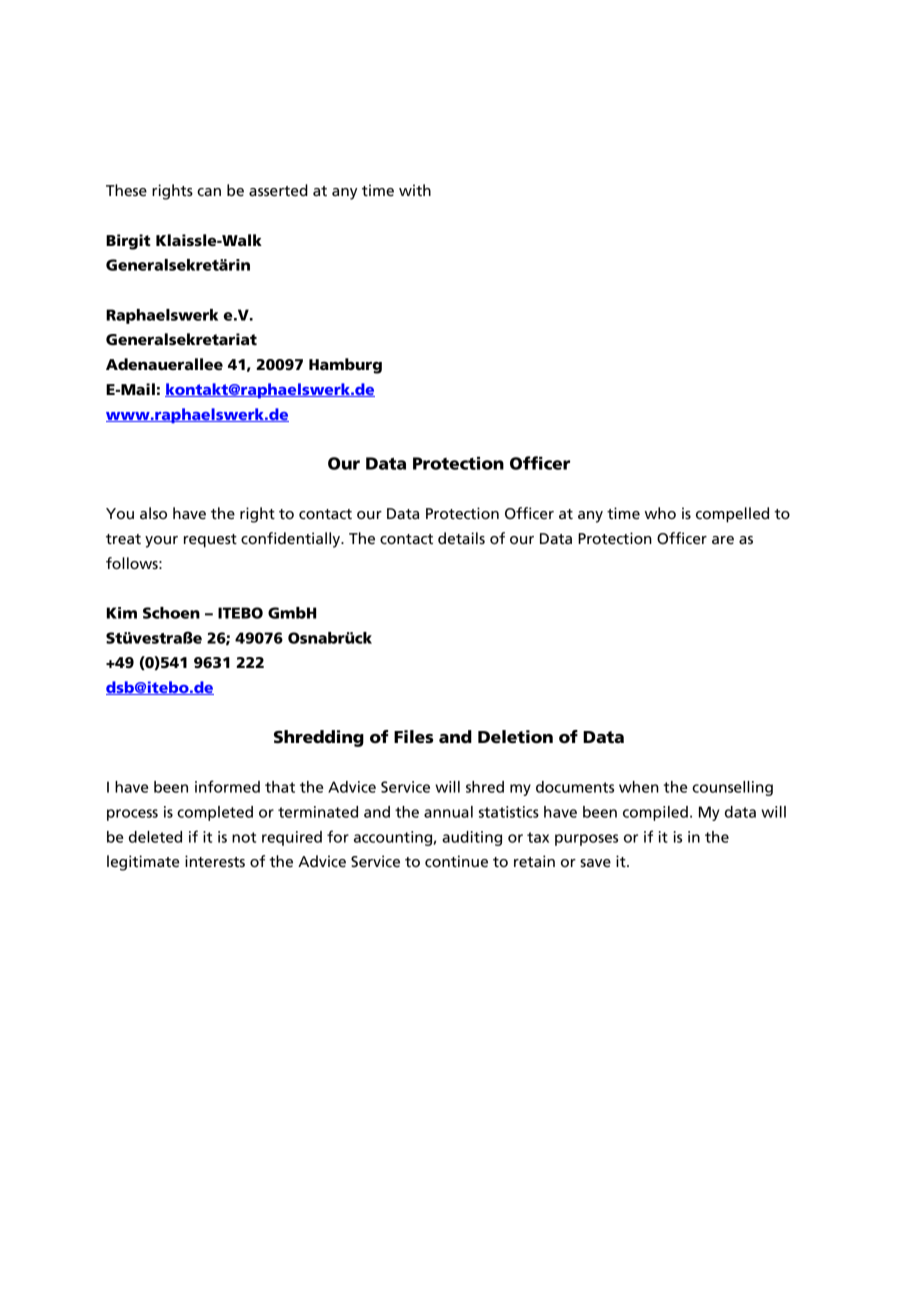 The height and width of the image is (1308, 924). What do you see at coordinates (456, 861) in the image?
I see `continue` at bounding box center [456, 861].
